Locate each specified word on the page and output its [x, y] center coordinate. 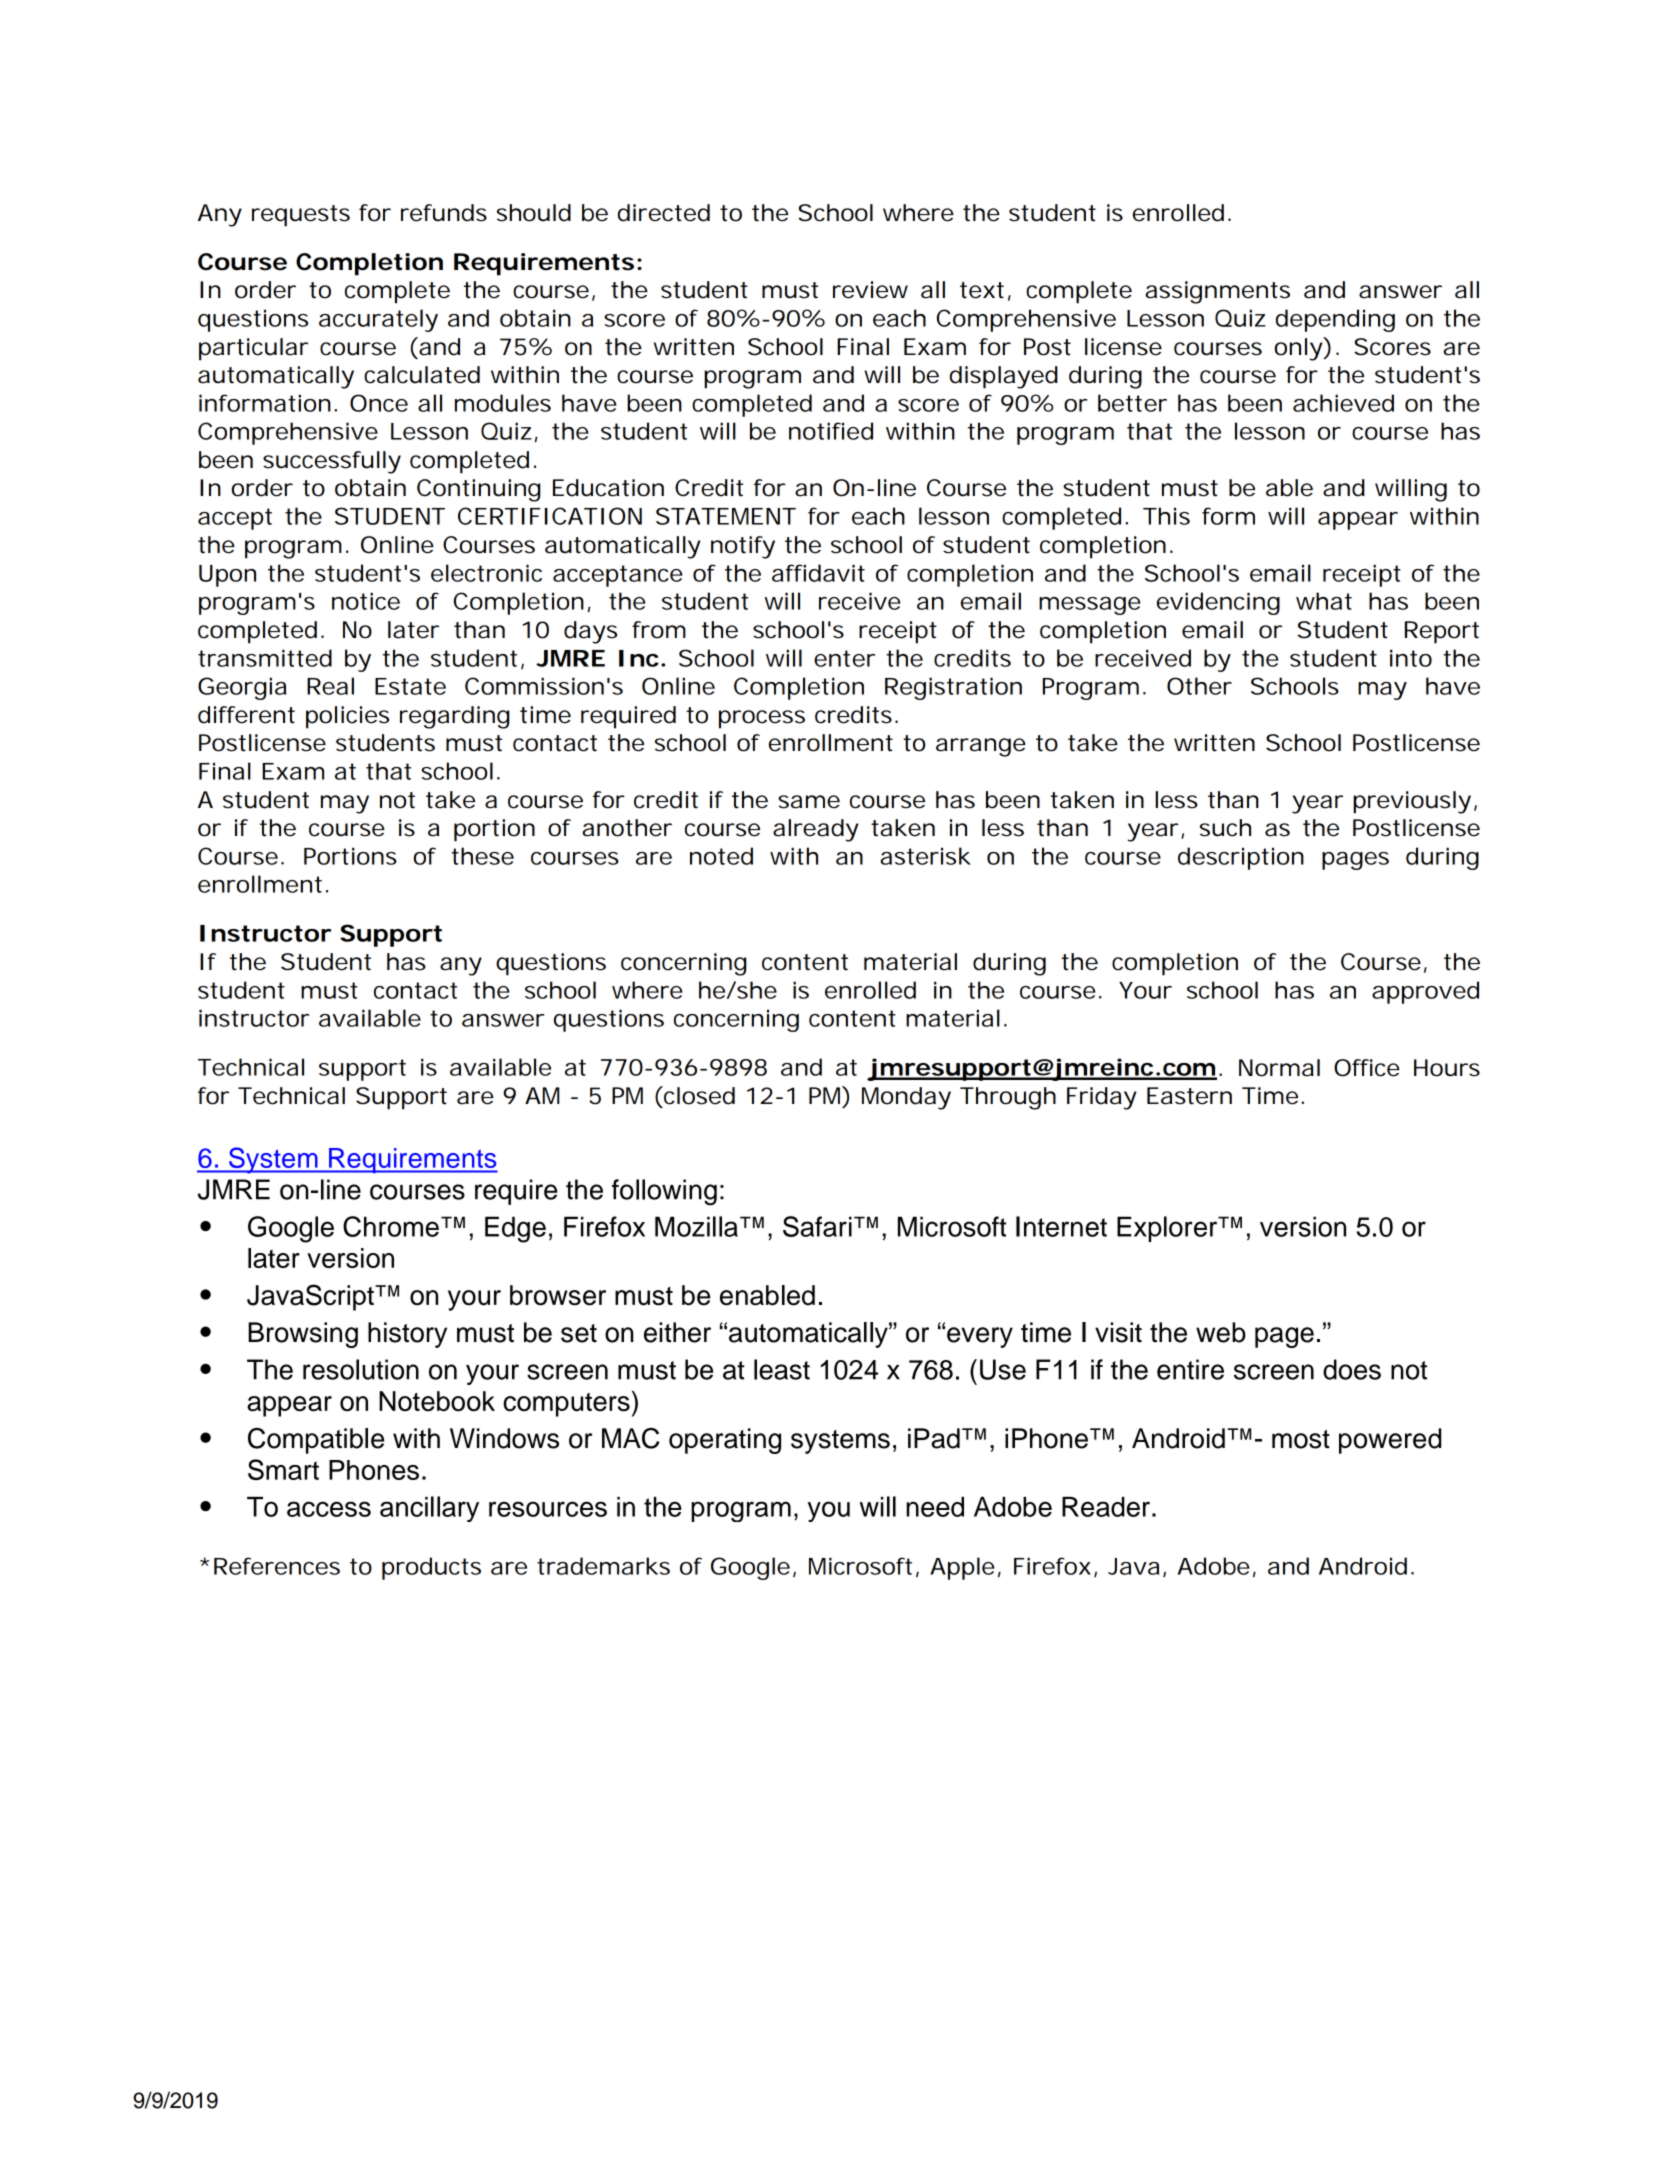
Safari [817, 1226]
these [482, 856]
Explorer [1168, 1229]
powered [1390, 1441]
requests [301, 216]
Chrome [391, 1226]
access [329, 1509]
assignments [1217, 292]
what [1324, 601]
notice [366, 601]
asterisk [925, 856]
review [870, 290]
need [935, 1507]
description [1241, 858]
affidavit [818, 573]
